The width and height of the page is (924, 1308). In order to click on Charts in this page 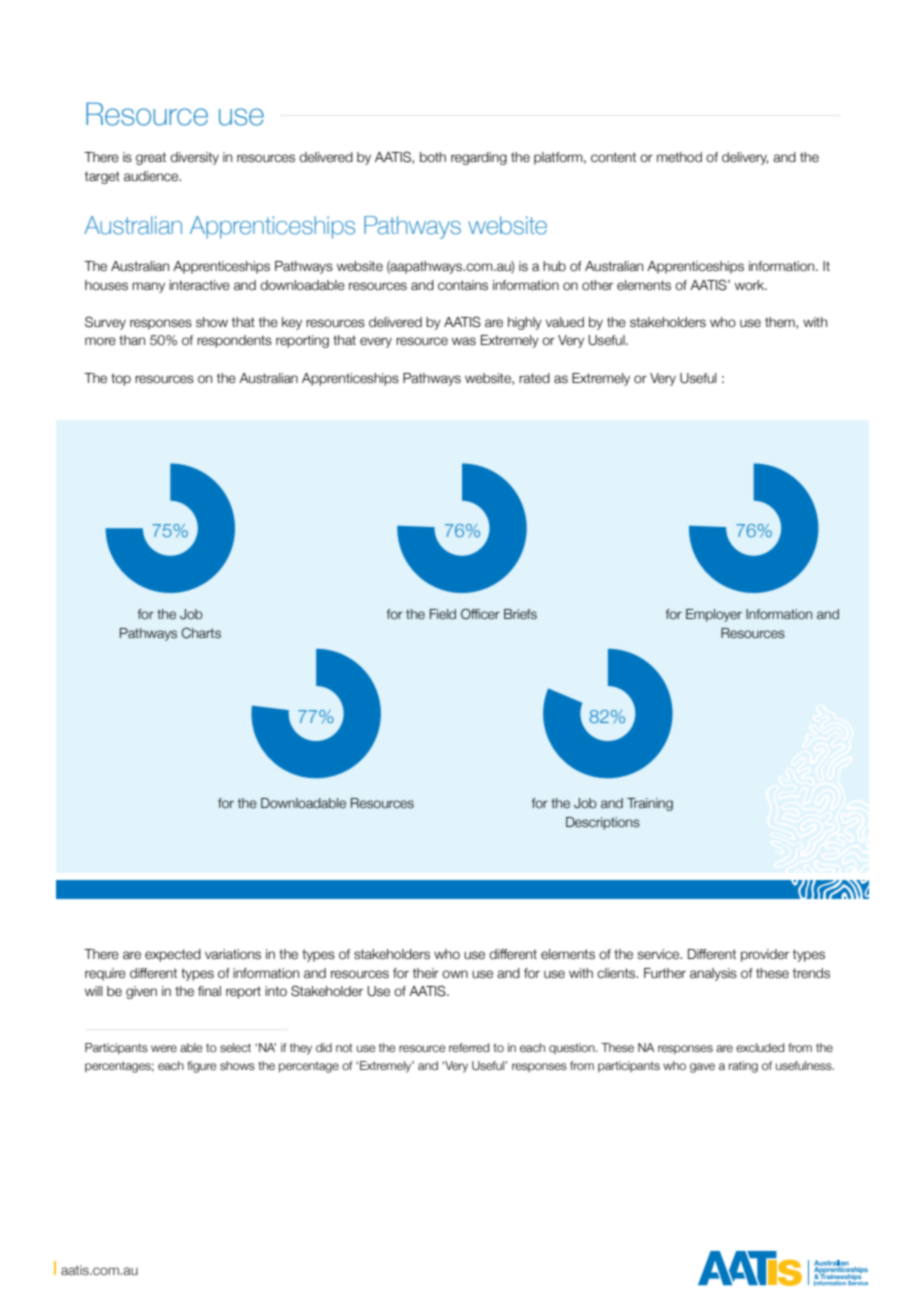, I will do `click(201, 633)`.
